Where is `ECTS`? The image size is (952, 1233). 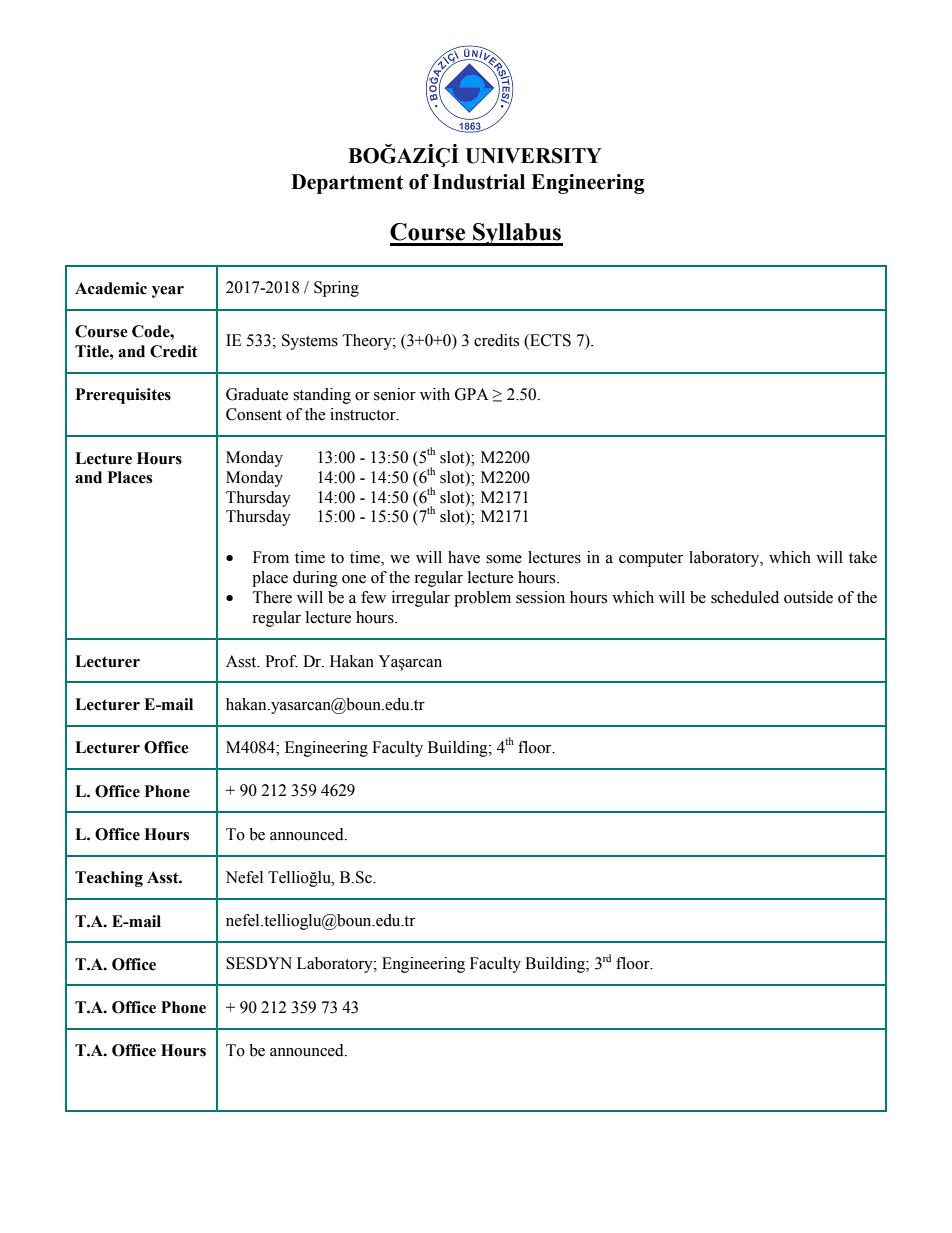 ECTS is located at coordinates (549, 341).
